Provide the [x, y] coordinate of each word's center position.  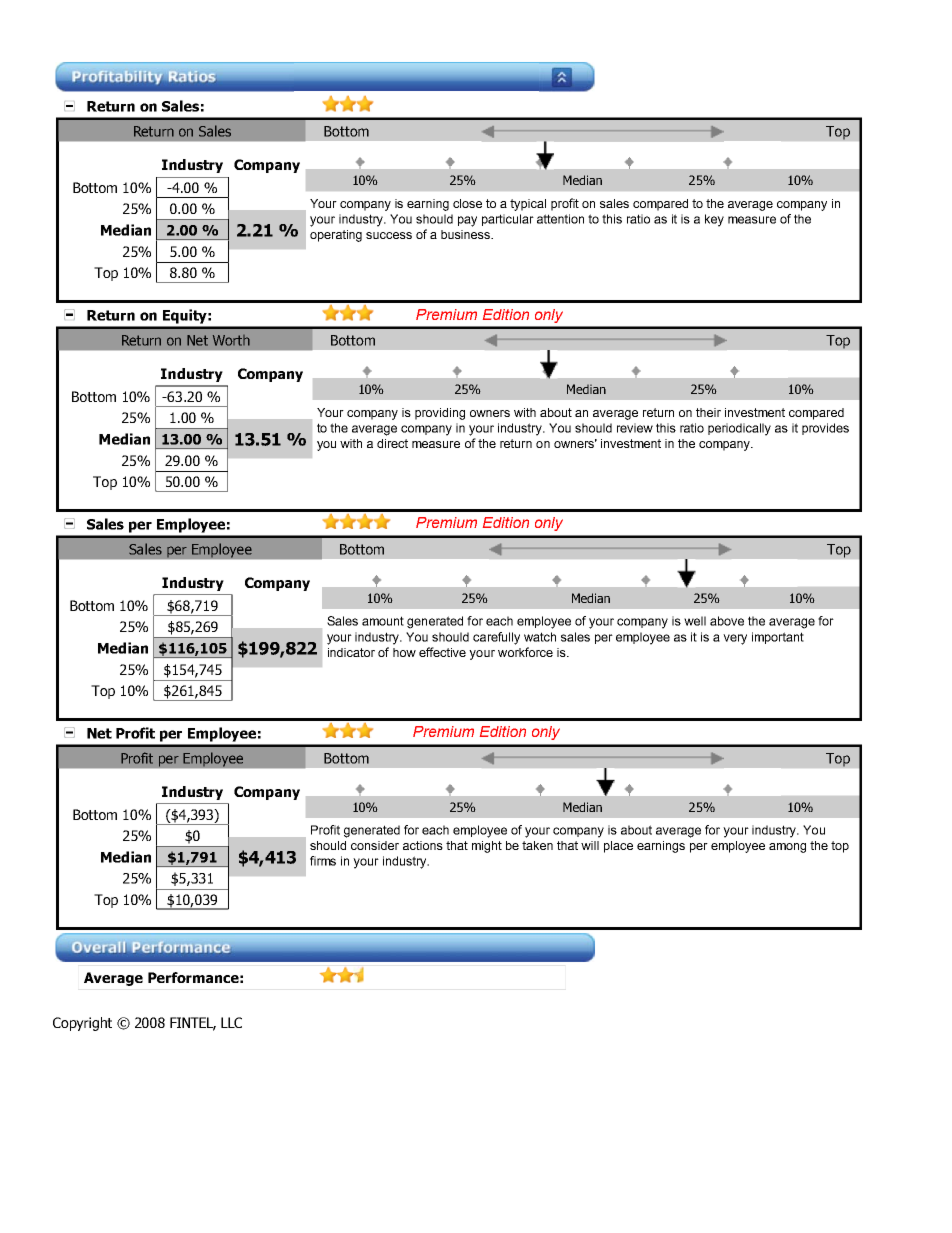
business [467, 234]
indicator [351, 652]
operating [336, 236]
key [714, 220]
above [727, 621]
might [487, 847]
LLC [231, 1022]
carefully [496, 638]
